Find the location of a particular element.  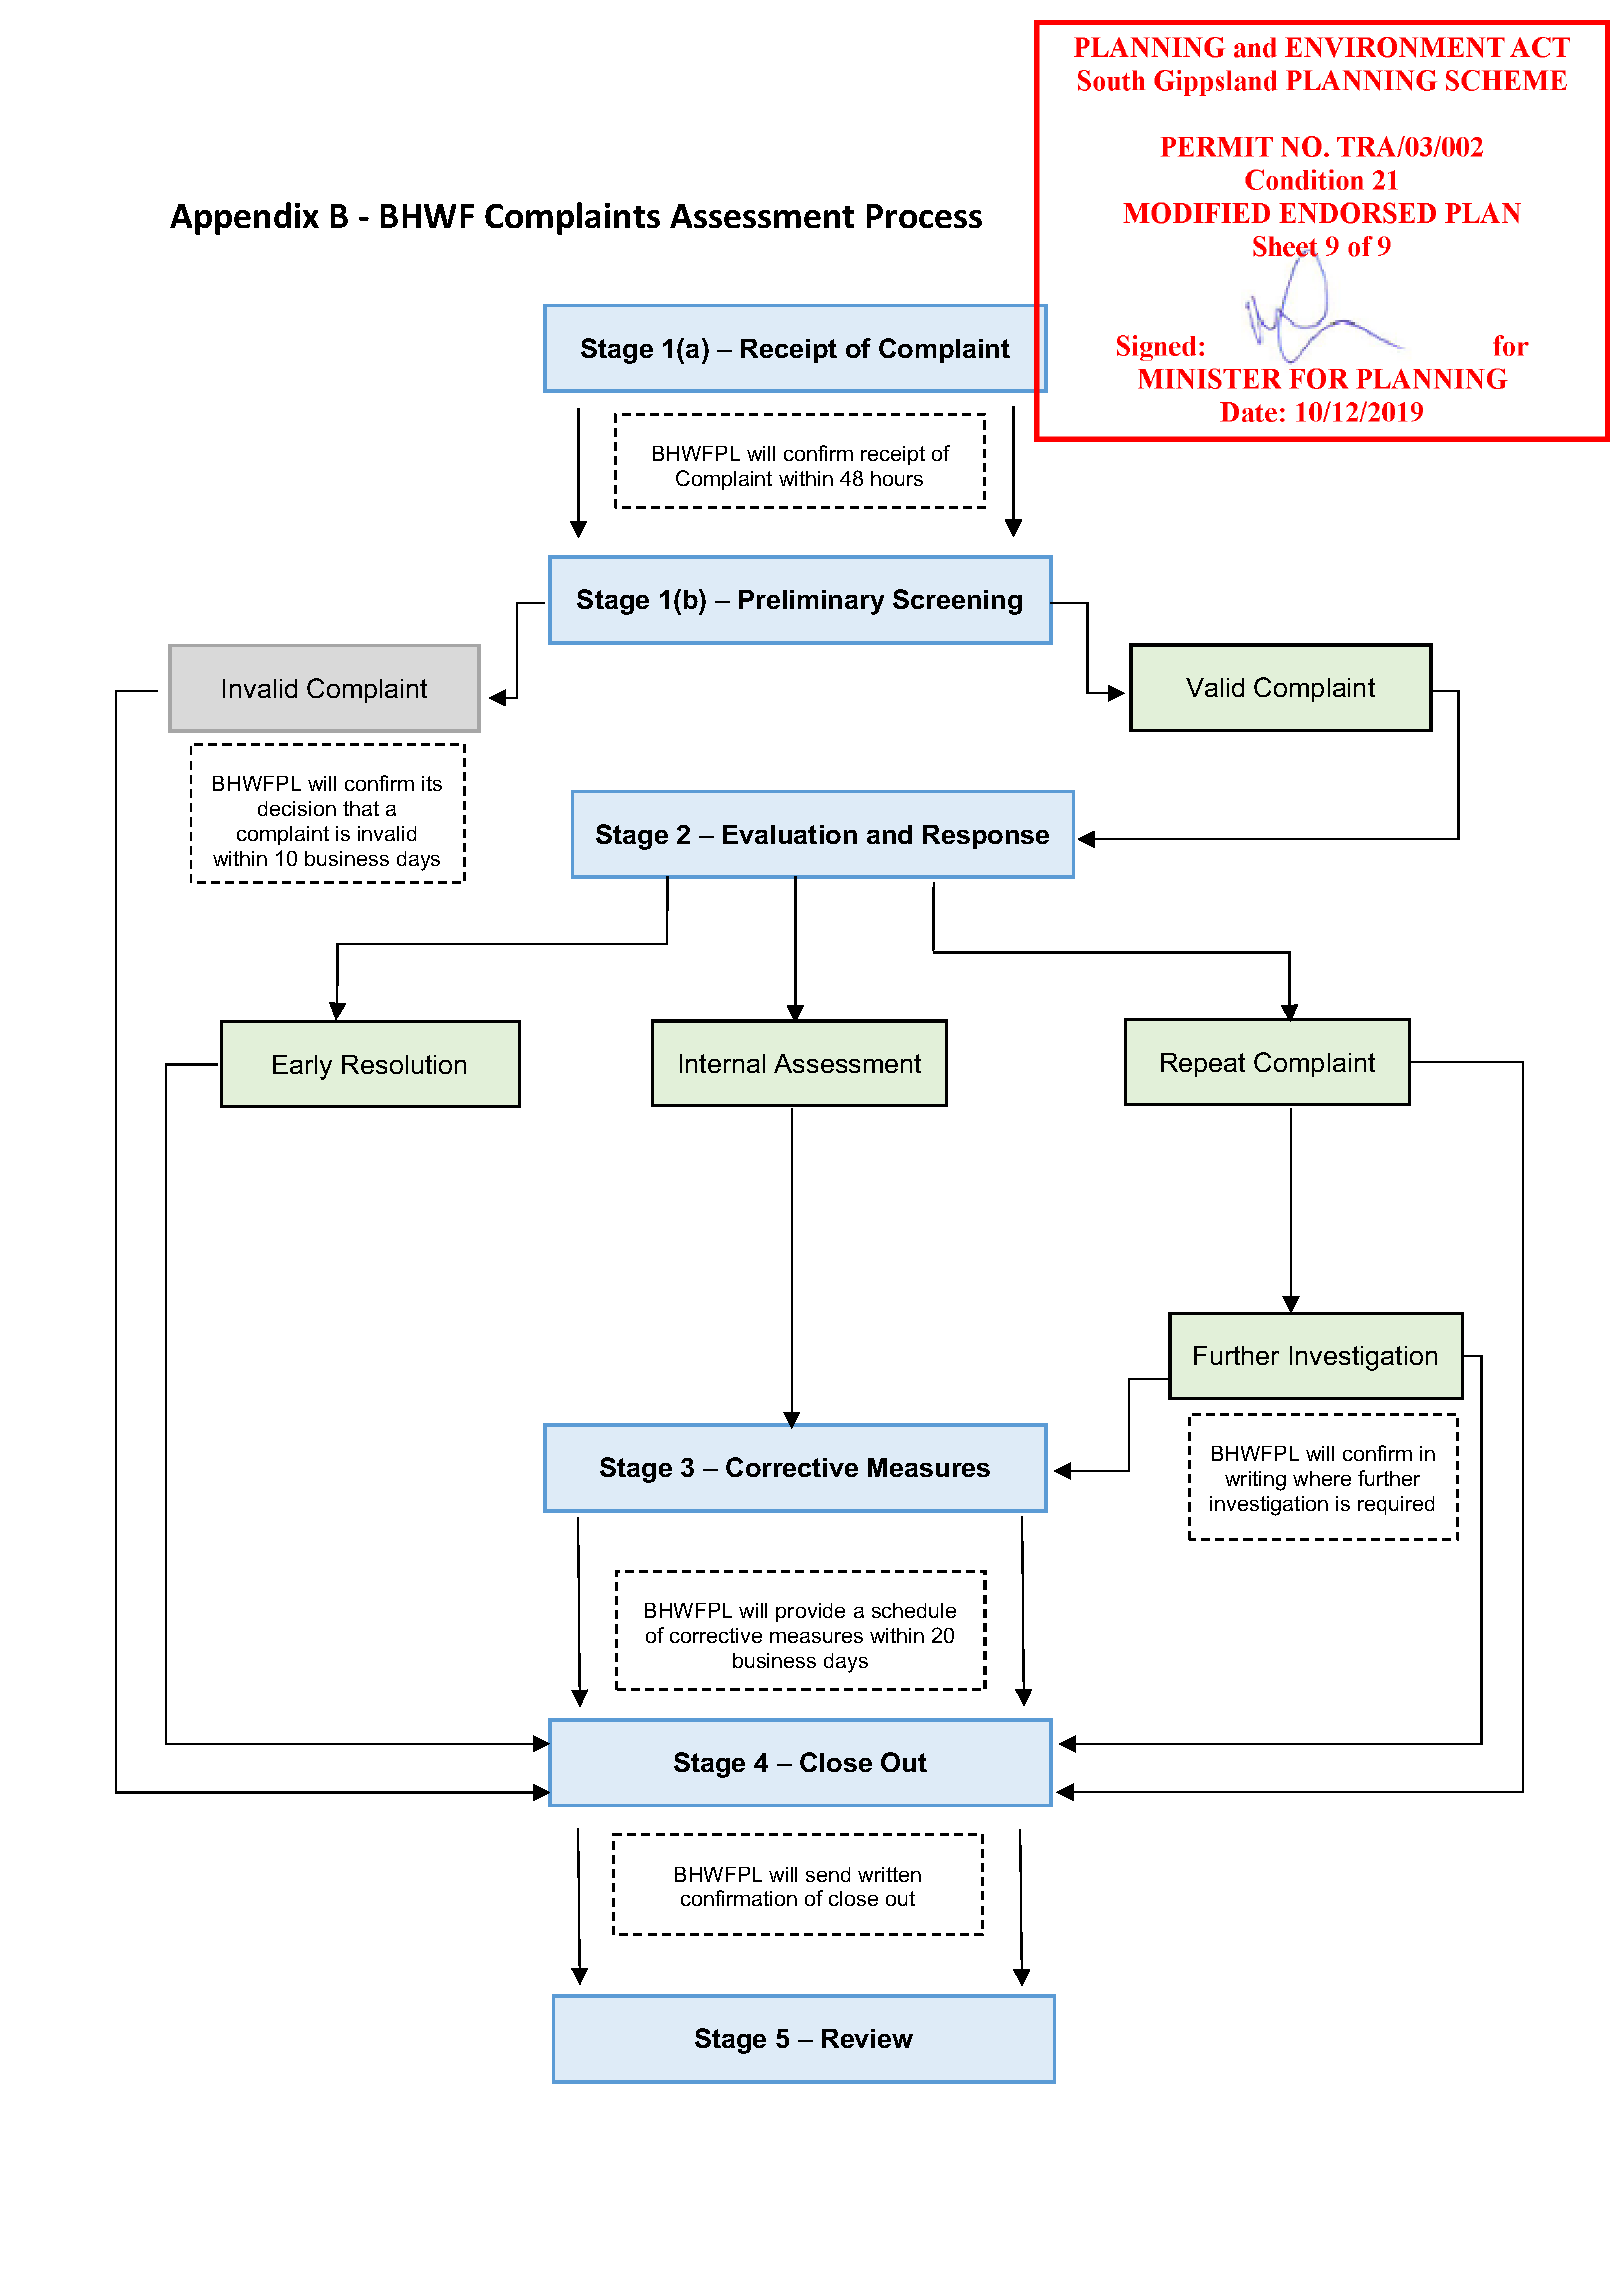

provide is located at coordinates (810, 1612).
